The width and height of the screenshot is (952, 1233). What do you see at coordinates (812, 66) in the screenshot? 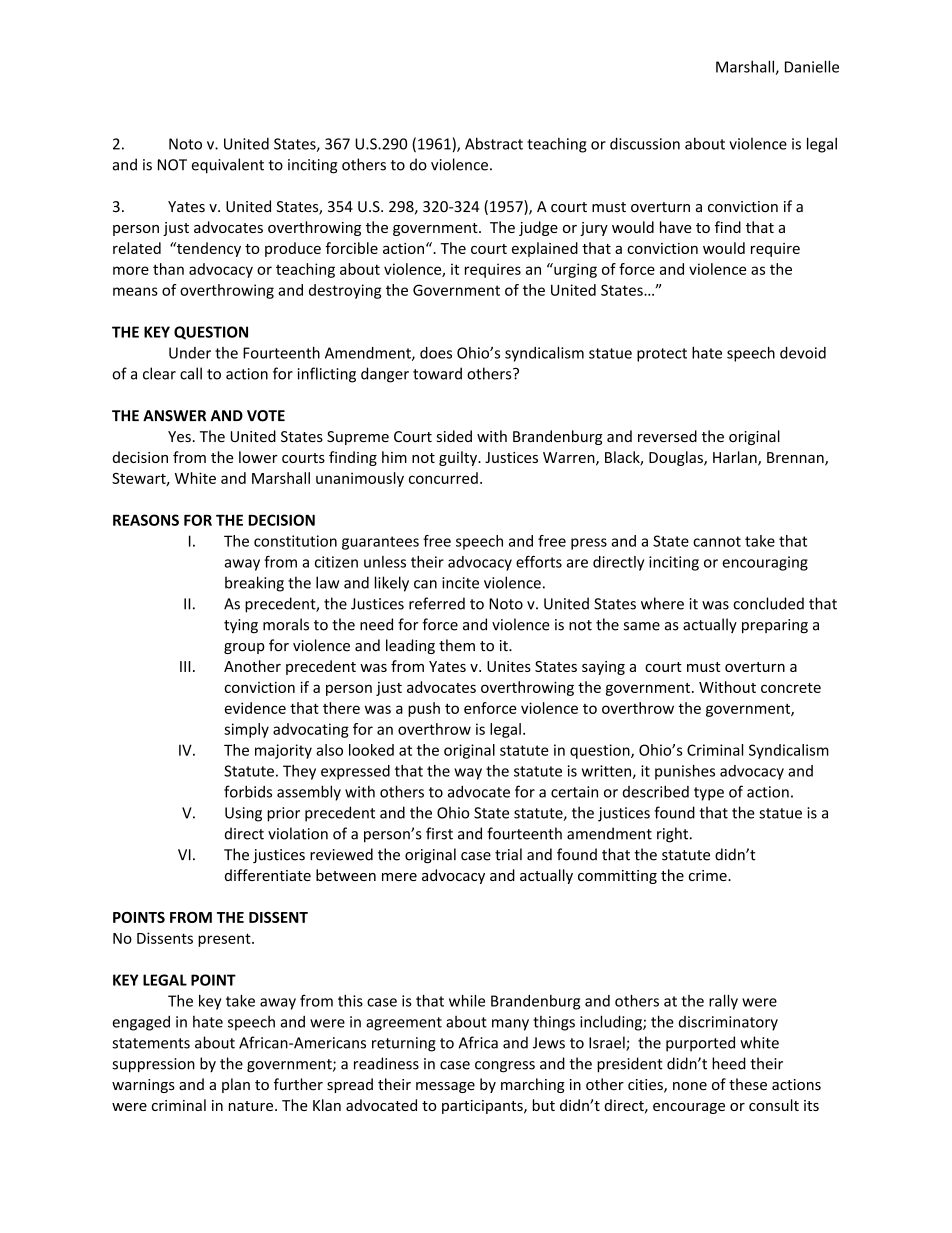
I see `Danielle` at bounding box center [812, 66].
